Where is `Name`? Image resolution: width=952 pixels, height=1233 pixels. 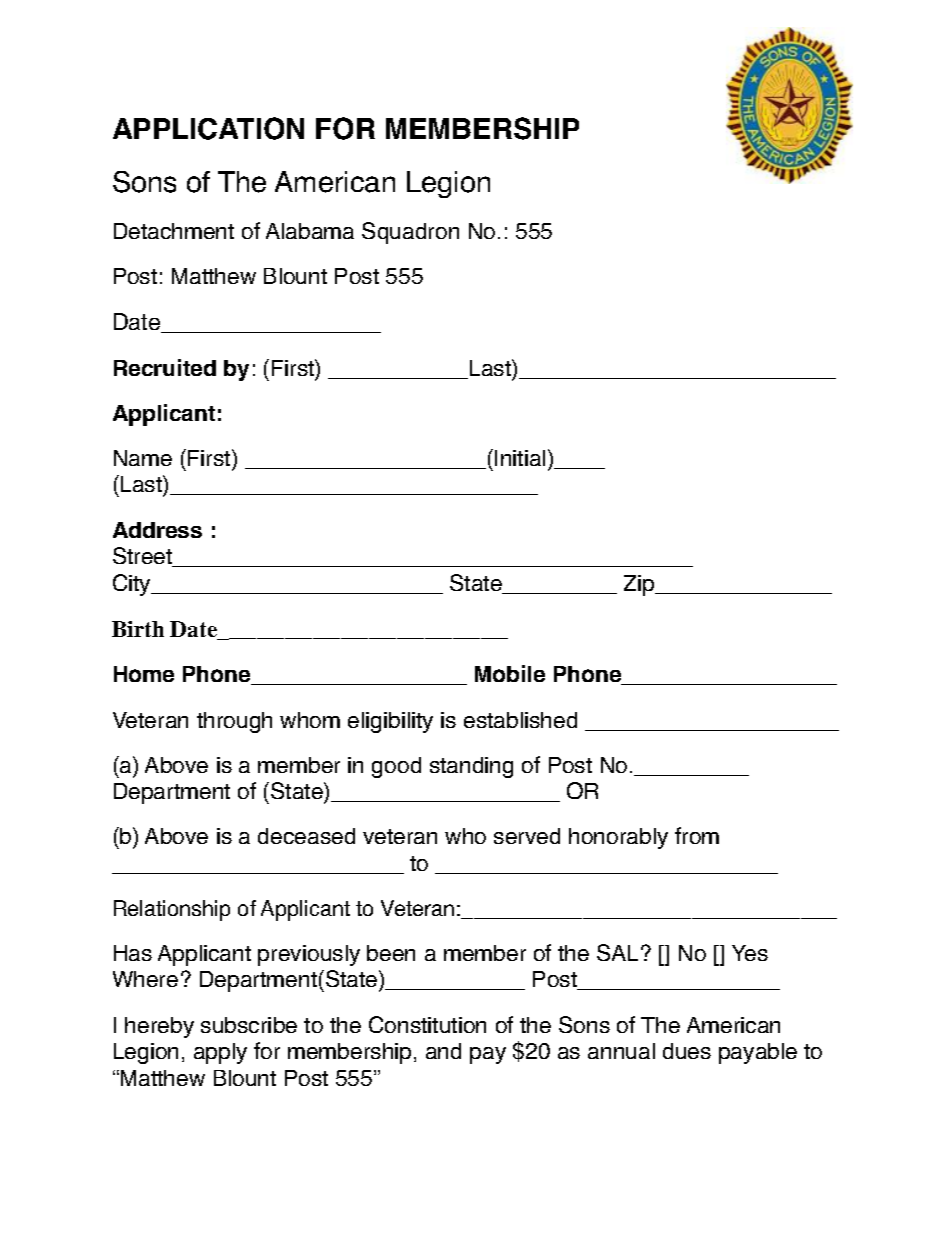 Name is located at coordinates (143, 458).
